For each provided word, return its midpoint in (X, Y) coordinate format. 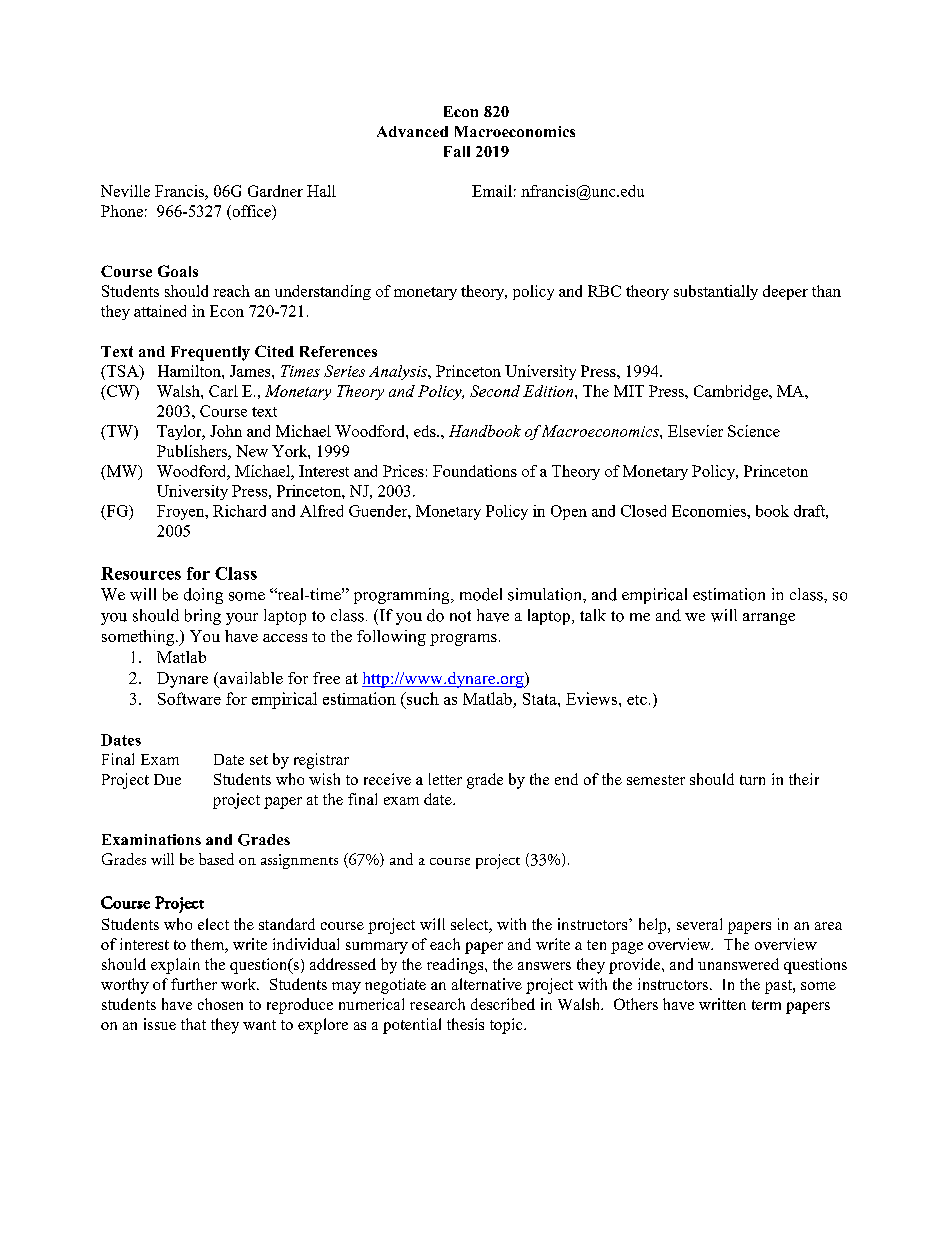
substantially (716, 292)
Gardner (275, 191)
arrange (769, 619)
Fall (457, 151)
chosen (220, 1004)
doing (203, 596)
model (481, 594)
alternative (487, 984)
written (722, 1004)
